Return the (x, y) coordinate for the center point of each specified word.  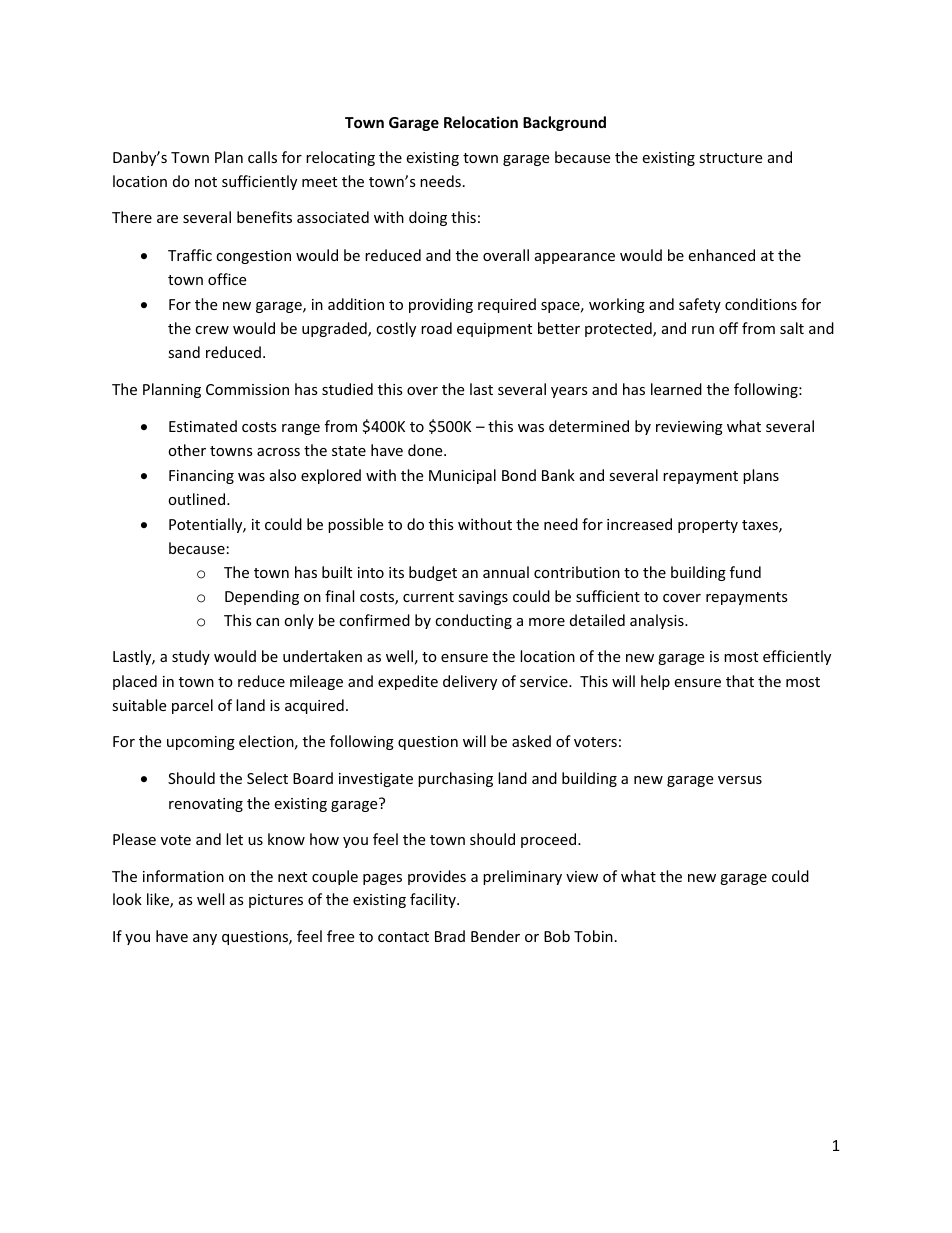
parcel (192, 706)
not (206, 182)
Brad (450, 936)
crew (212, 330)
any (205, 939)
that (740, 681)
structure (730, 158)
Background (564, 123)
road (436, 328)
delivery (470, 682)
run (703, 330)
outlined (196, 499)
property (708, 526)
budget (433, 573)
